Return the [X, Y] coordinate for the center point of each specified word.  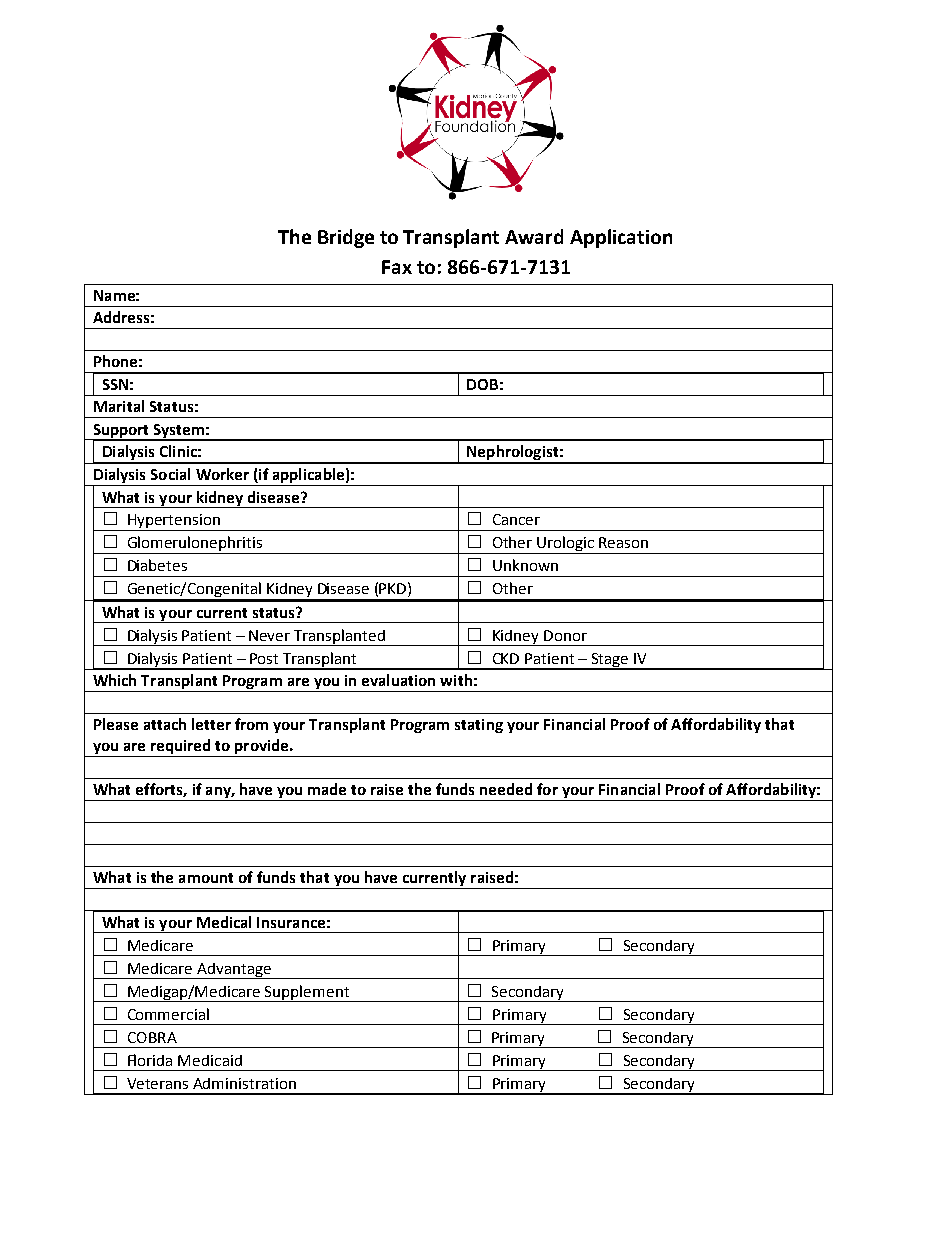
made [327, 789]
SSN [115, 384]
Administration [244, 1083]
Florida [150, 1060]
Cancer [516, 519]
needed [506, 789]
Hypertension [174, 522]
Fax [397, 267]
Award [534, 236]
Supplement [307, 993]
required [181, 748]
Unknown [525, 565]
